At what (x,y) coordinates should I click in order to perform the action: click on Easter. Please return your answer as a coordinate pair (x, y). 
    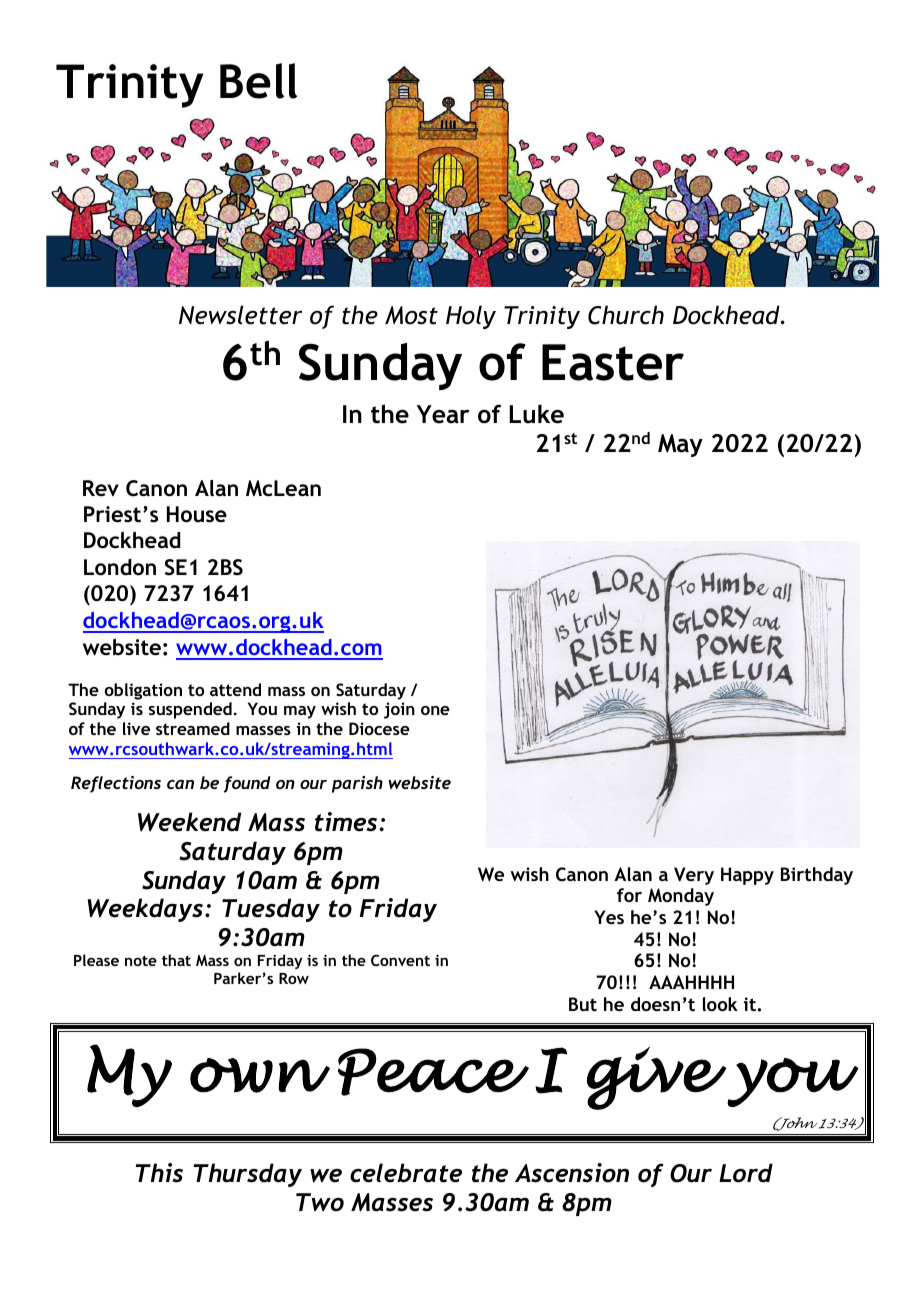
    Looking at the image, I should click on (613, 362).
